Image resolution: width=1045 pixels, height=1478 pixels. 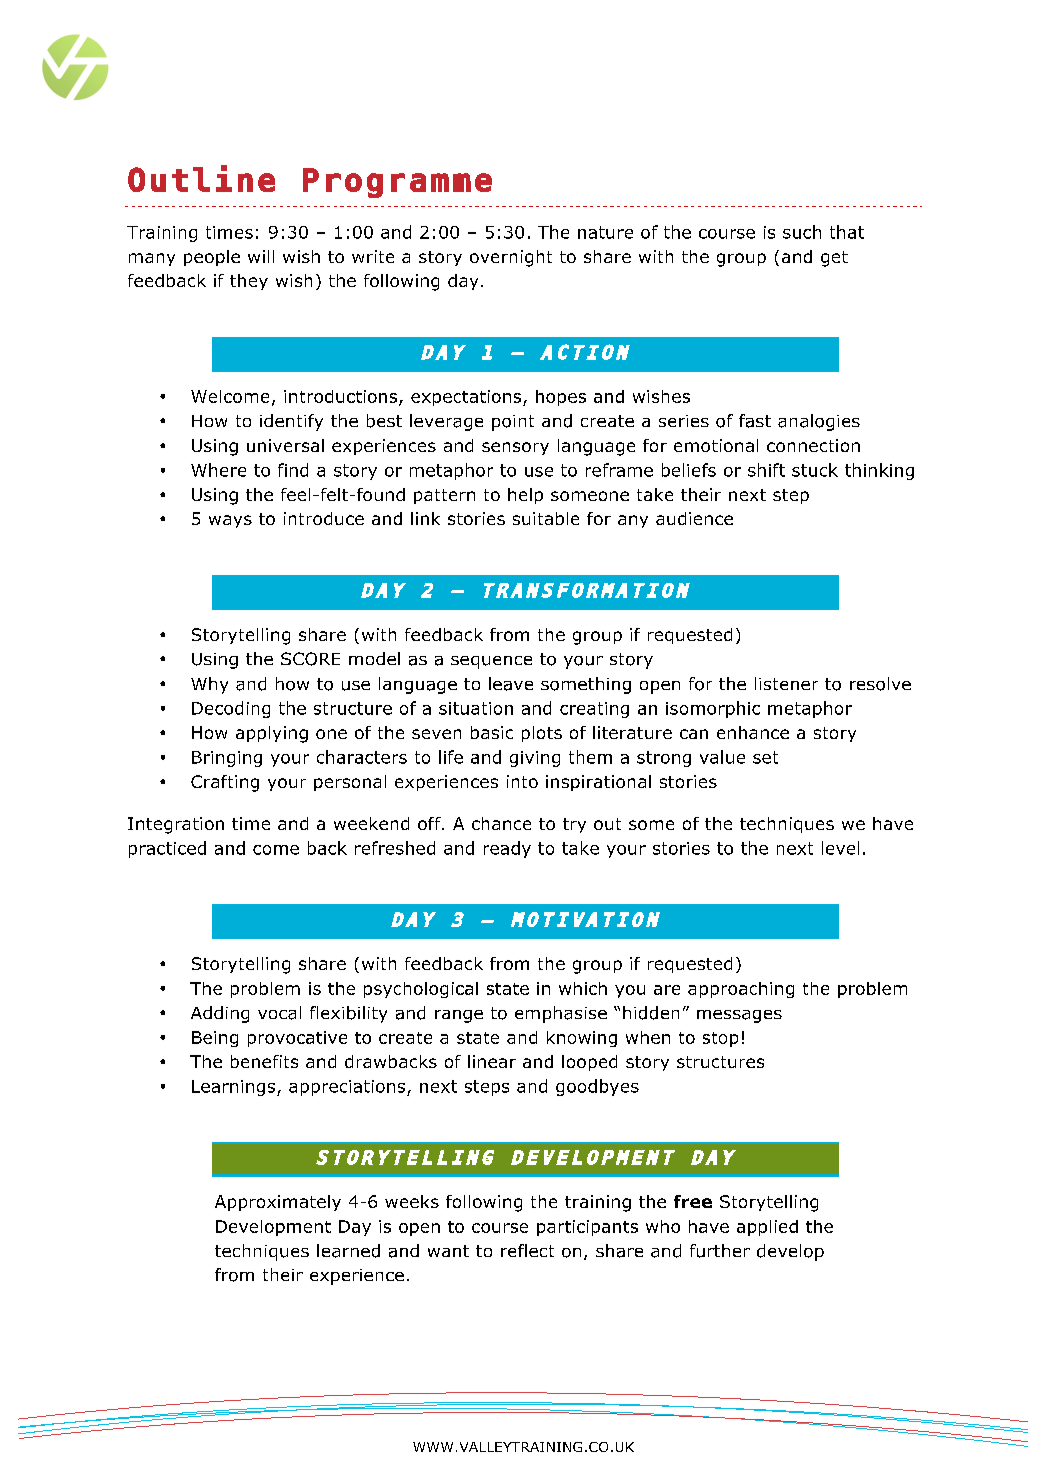 What do you see at coordinates (802, 232) in the screenshot?
I see `such` at bounding box center [802, 232].
